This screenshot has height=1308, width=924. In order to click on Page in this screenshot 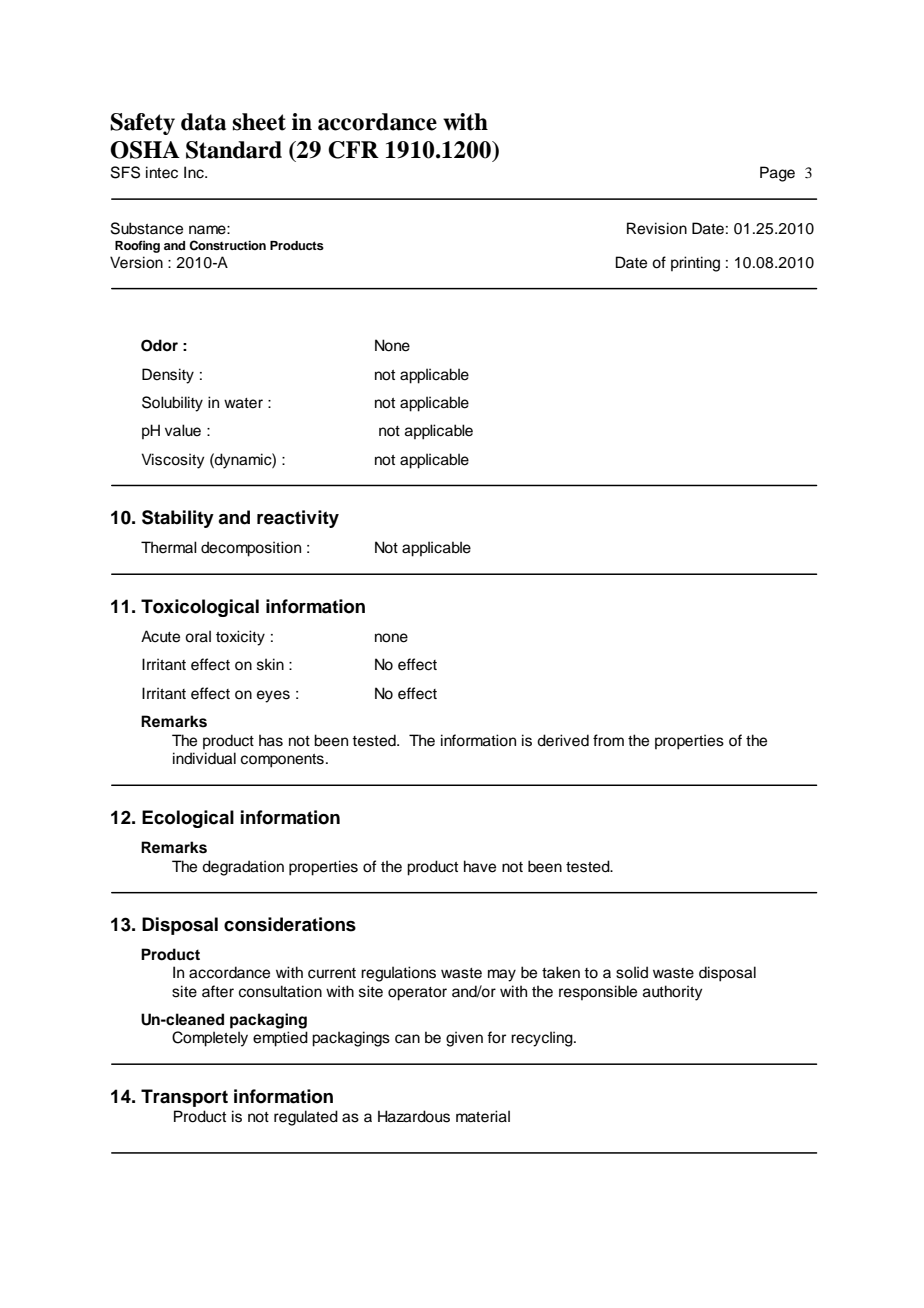, I will do `click(777, 174)`.
